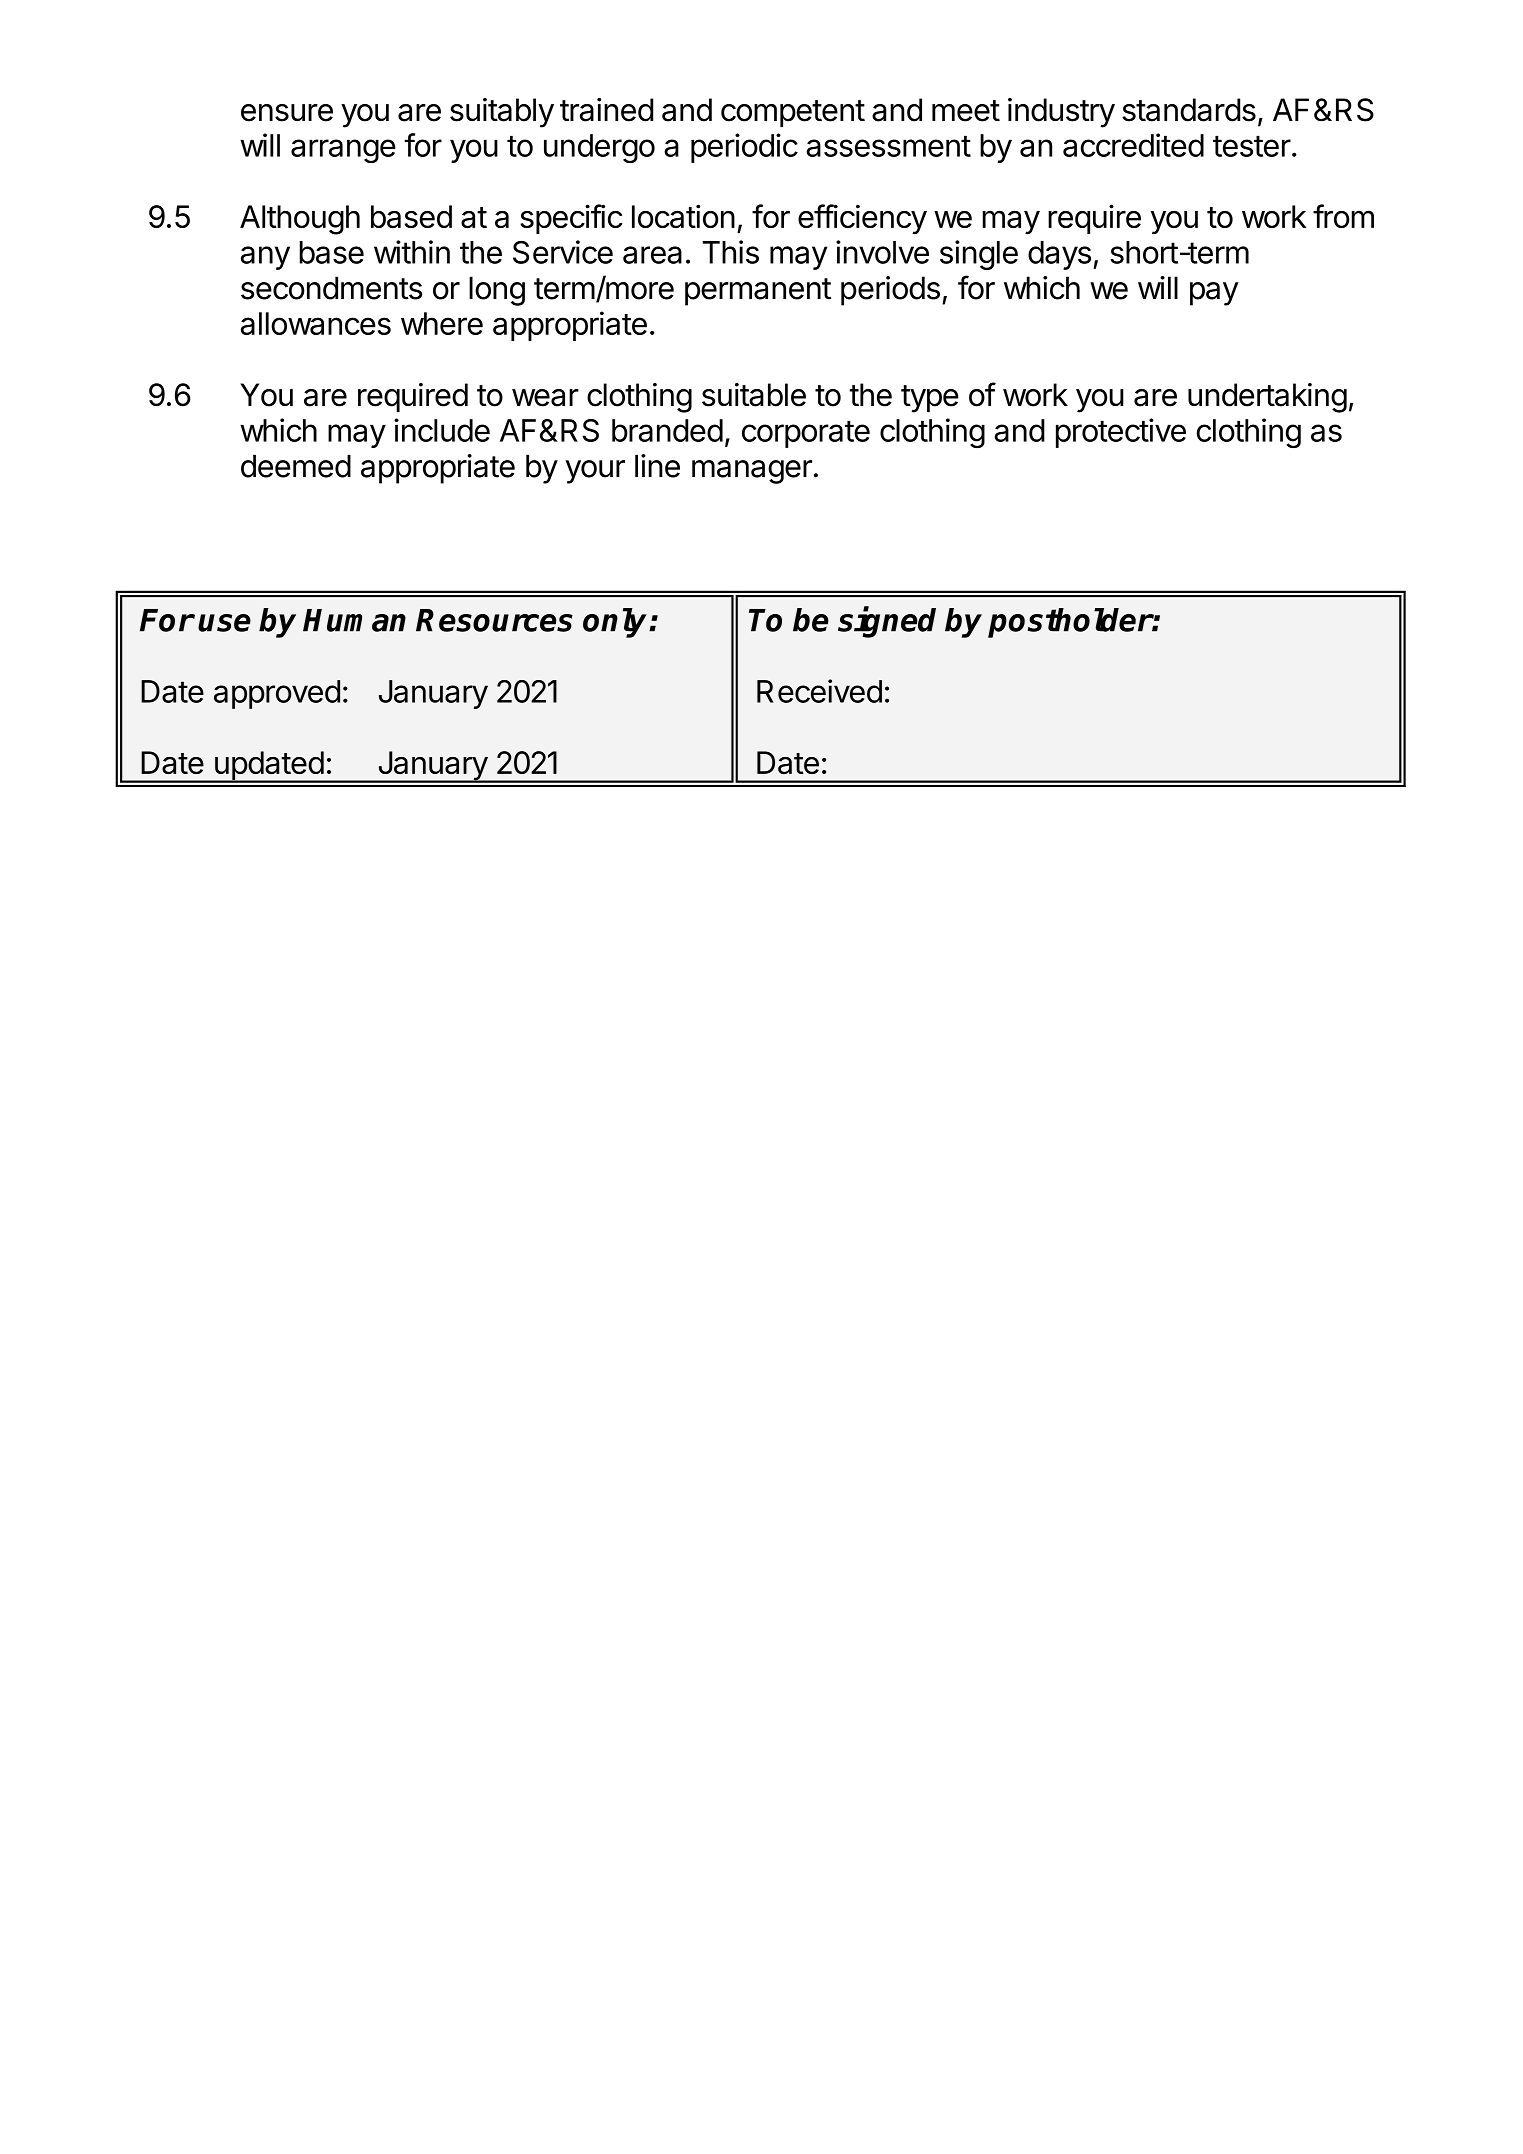  I want to click on ensure, so click(287, 113).
